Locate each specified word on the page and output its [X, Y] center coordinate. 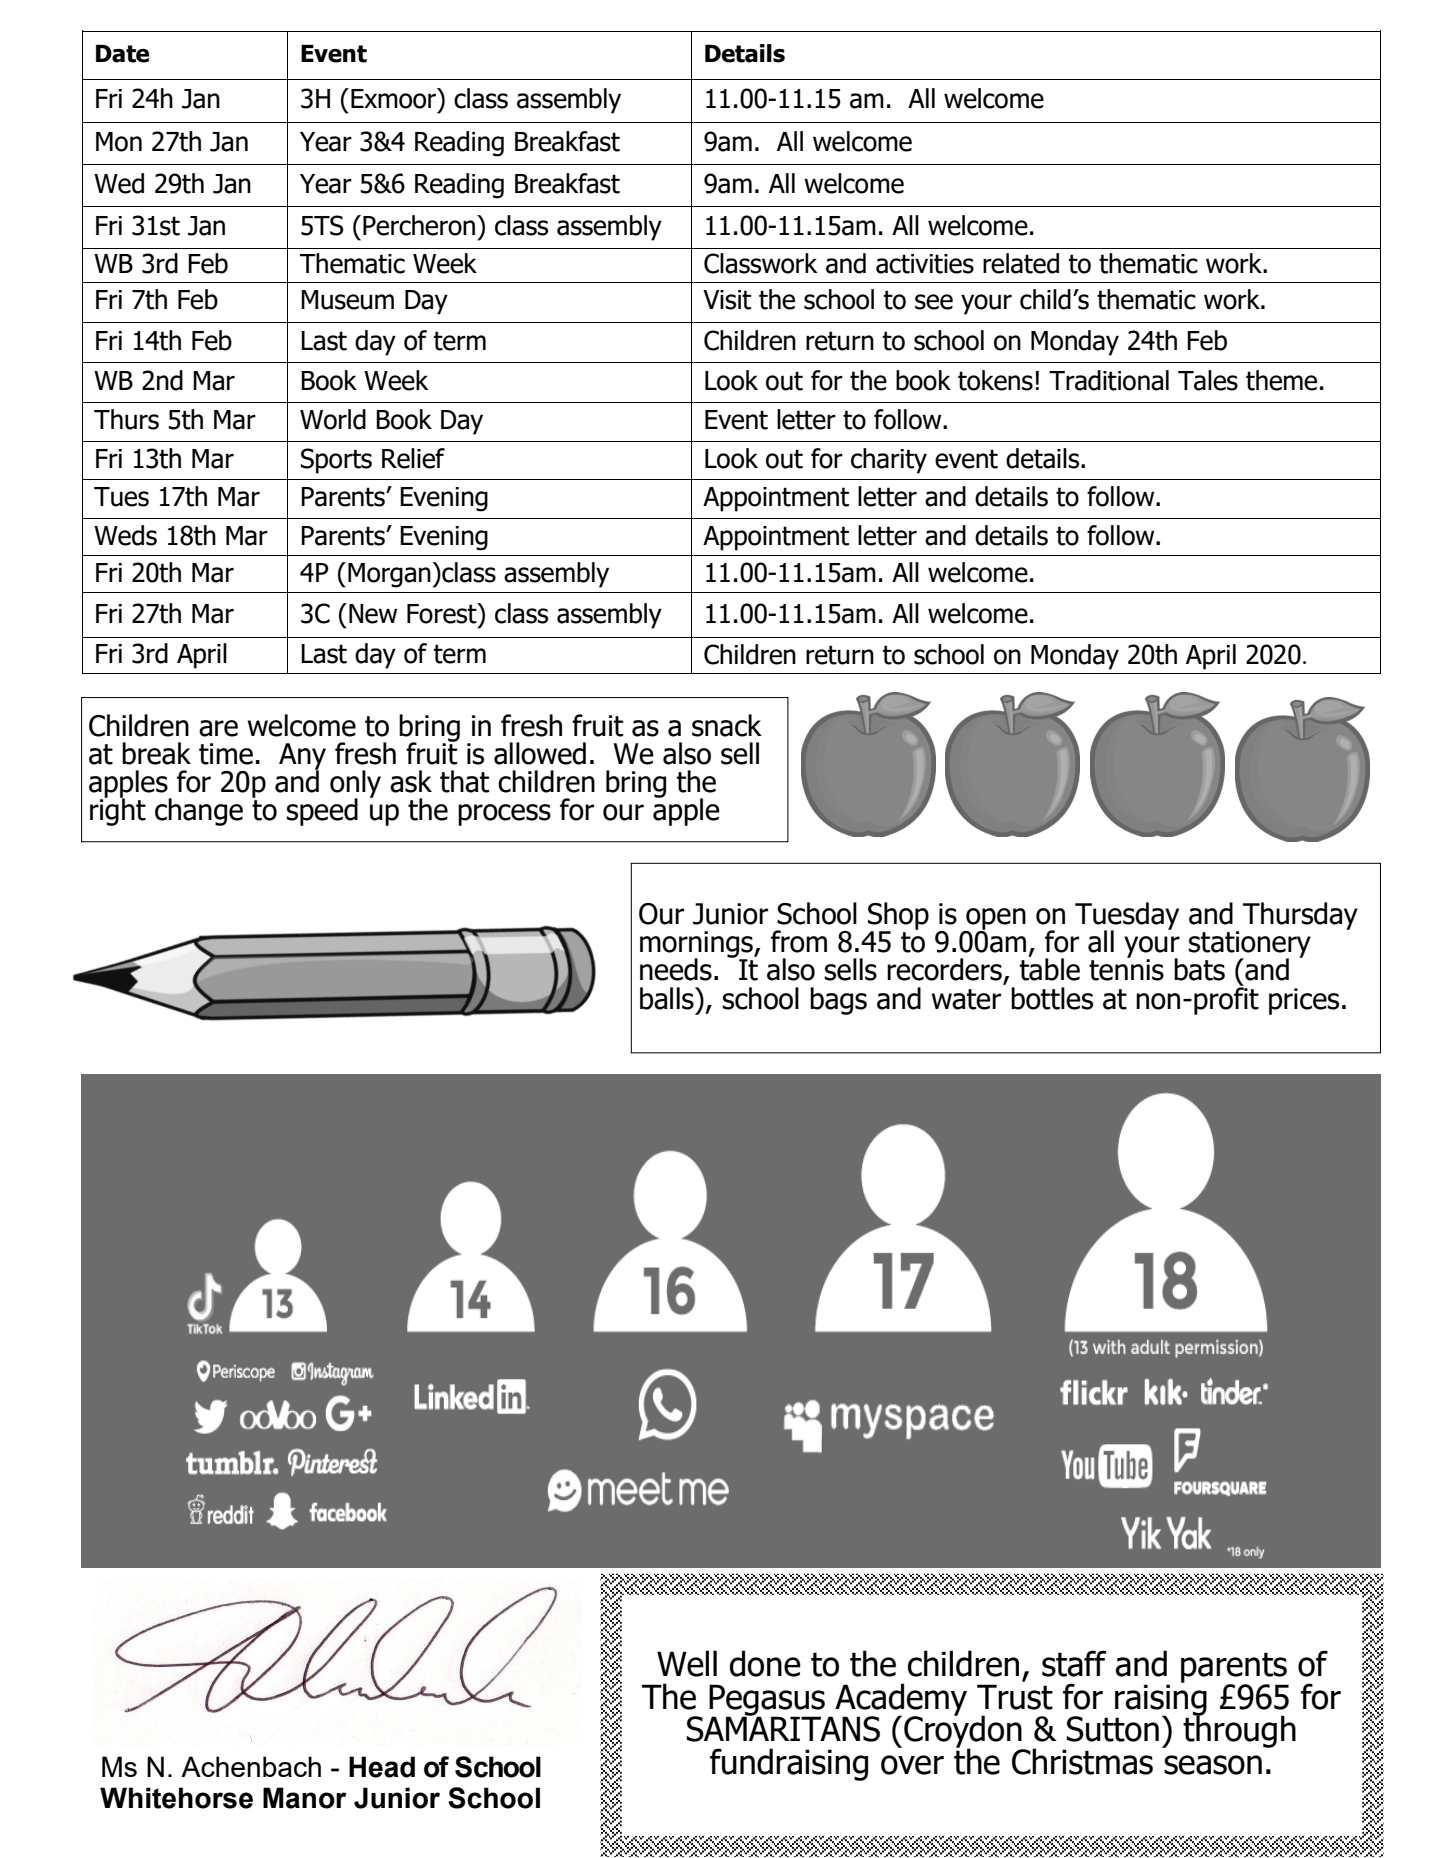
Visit [727, 300]
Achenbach [251, 1766]
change [199, 812]
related [1021, 263]
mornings [697, 946]
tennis [1126, 969]
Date [122, 54]
